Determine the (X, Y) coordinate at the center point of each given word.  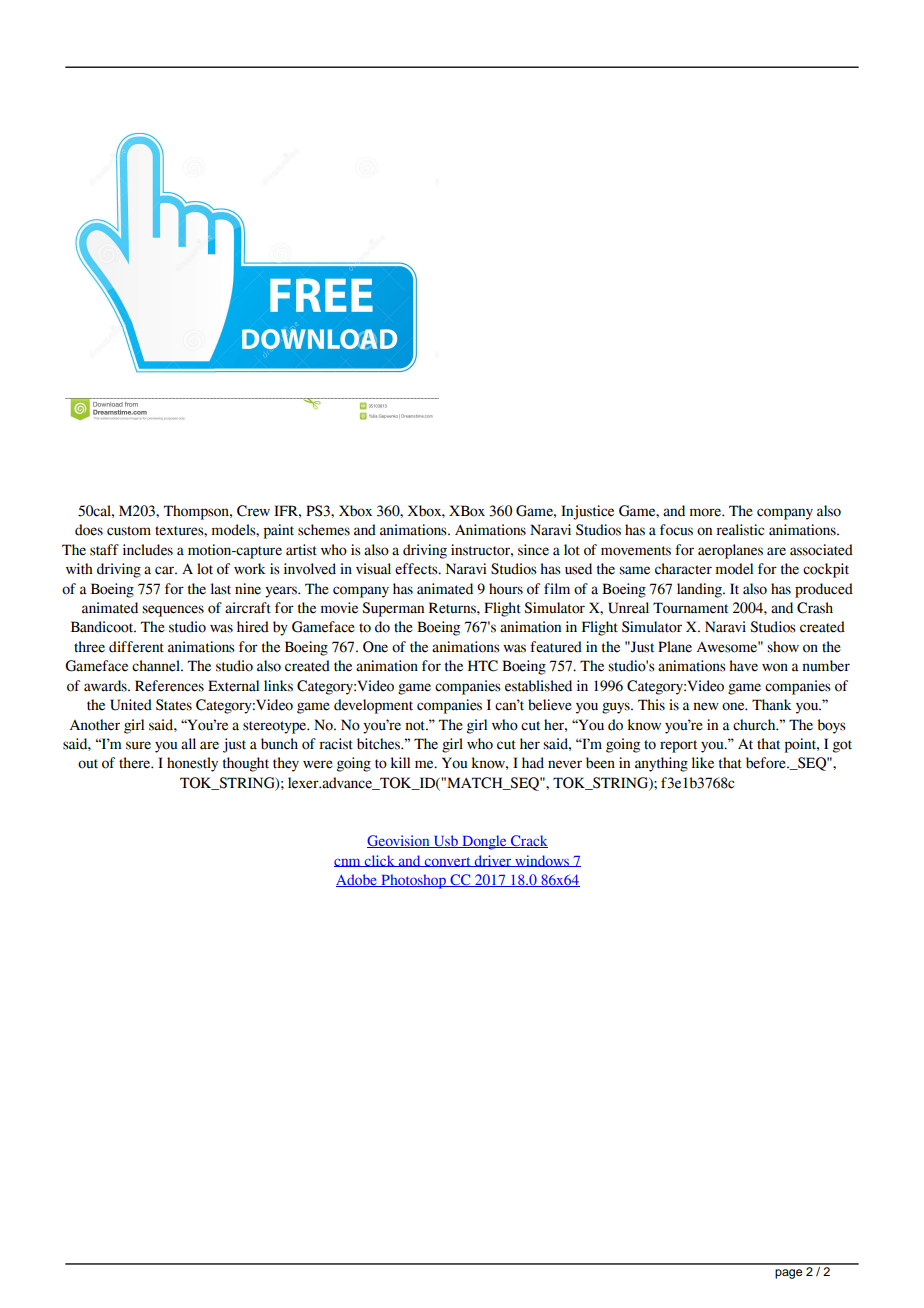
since (533, 550)
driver (493, 861)
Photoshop (413, 881)
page (788, 1274)
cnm (348, 863)
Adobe (357, 880)
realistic (740, 530)
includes (148, 550)
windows (542, 861)
